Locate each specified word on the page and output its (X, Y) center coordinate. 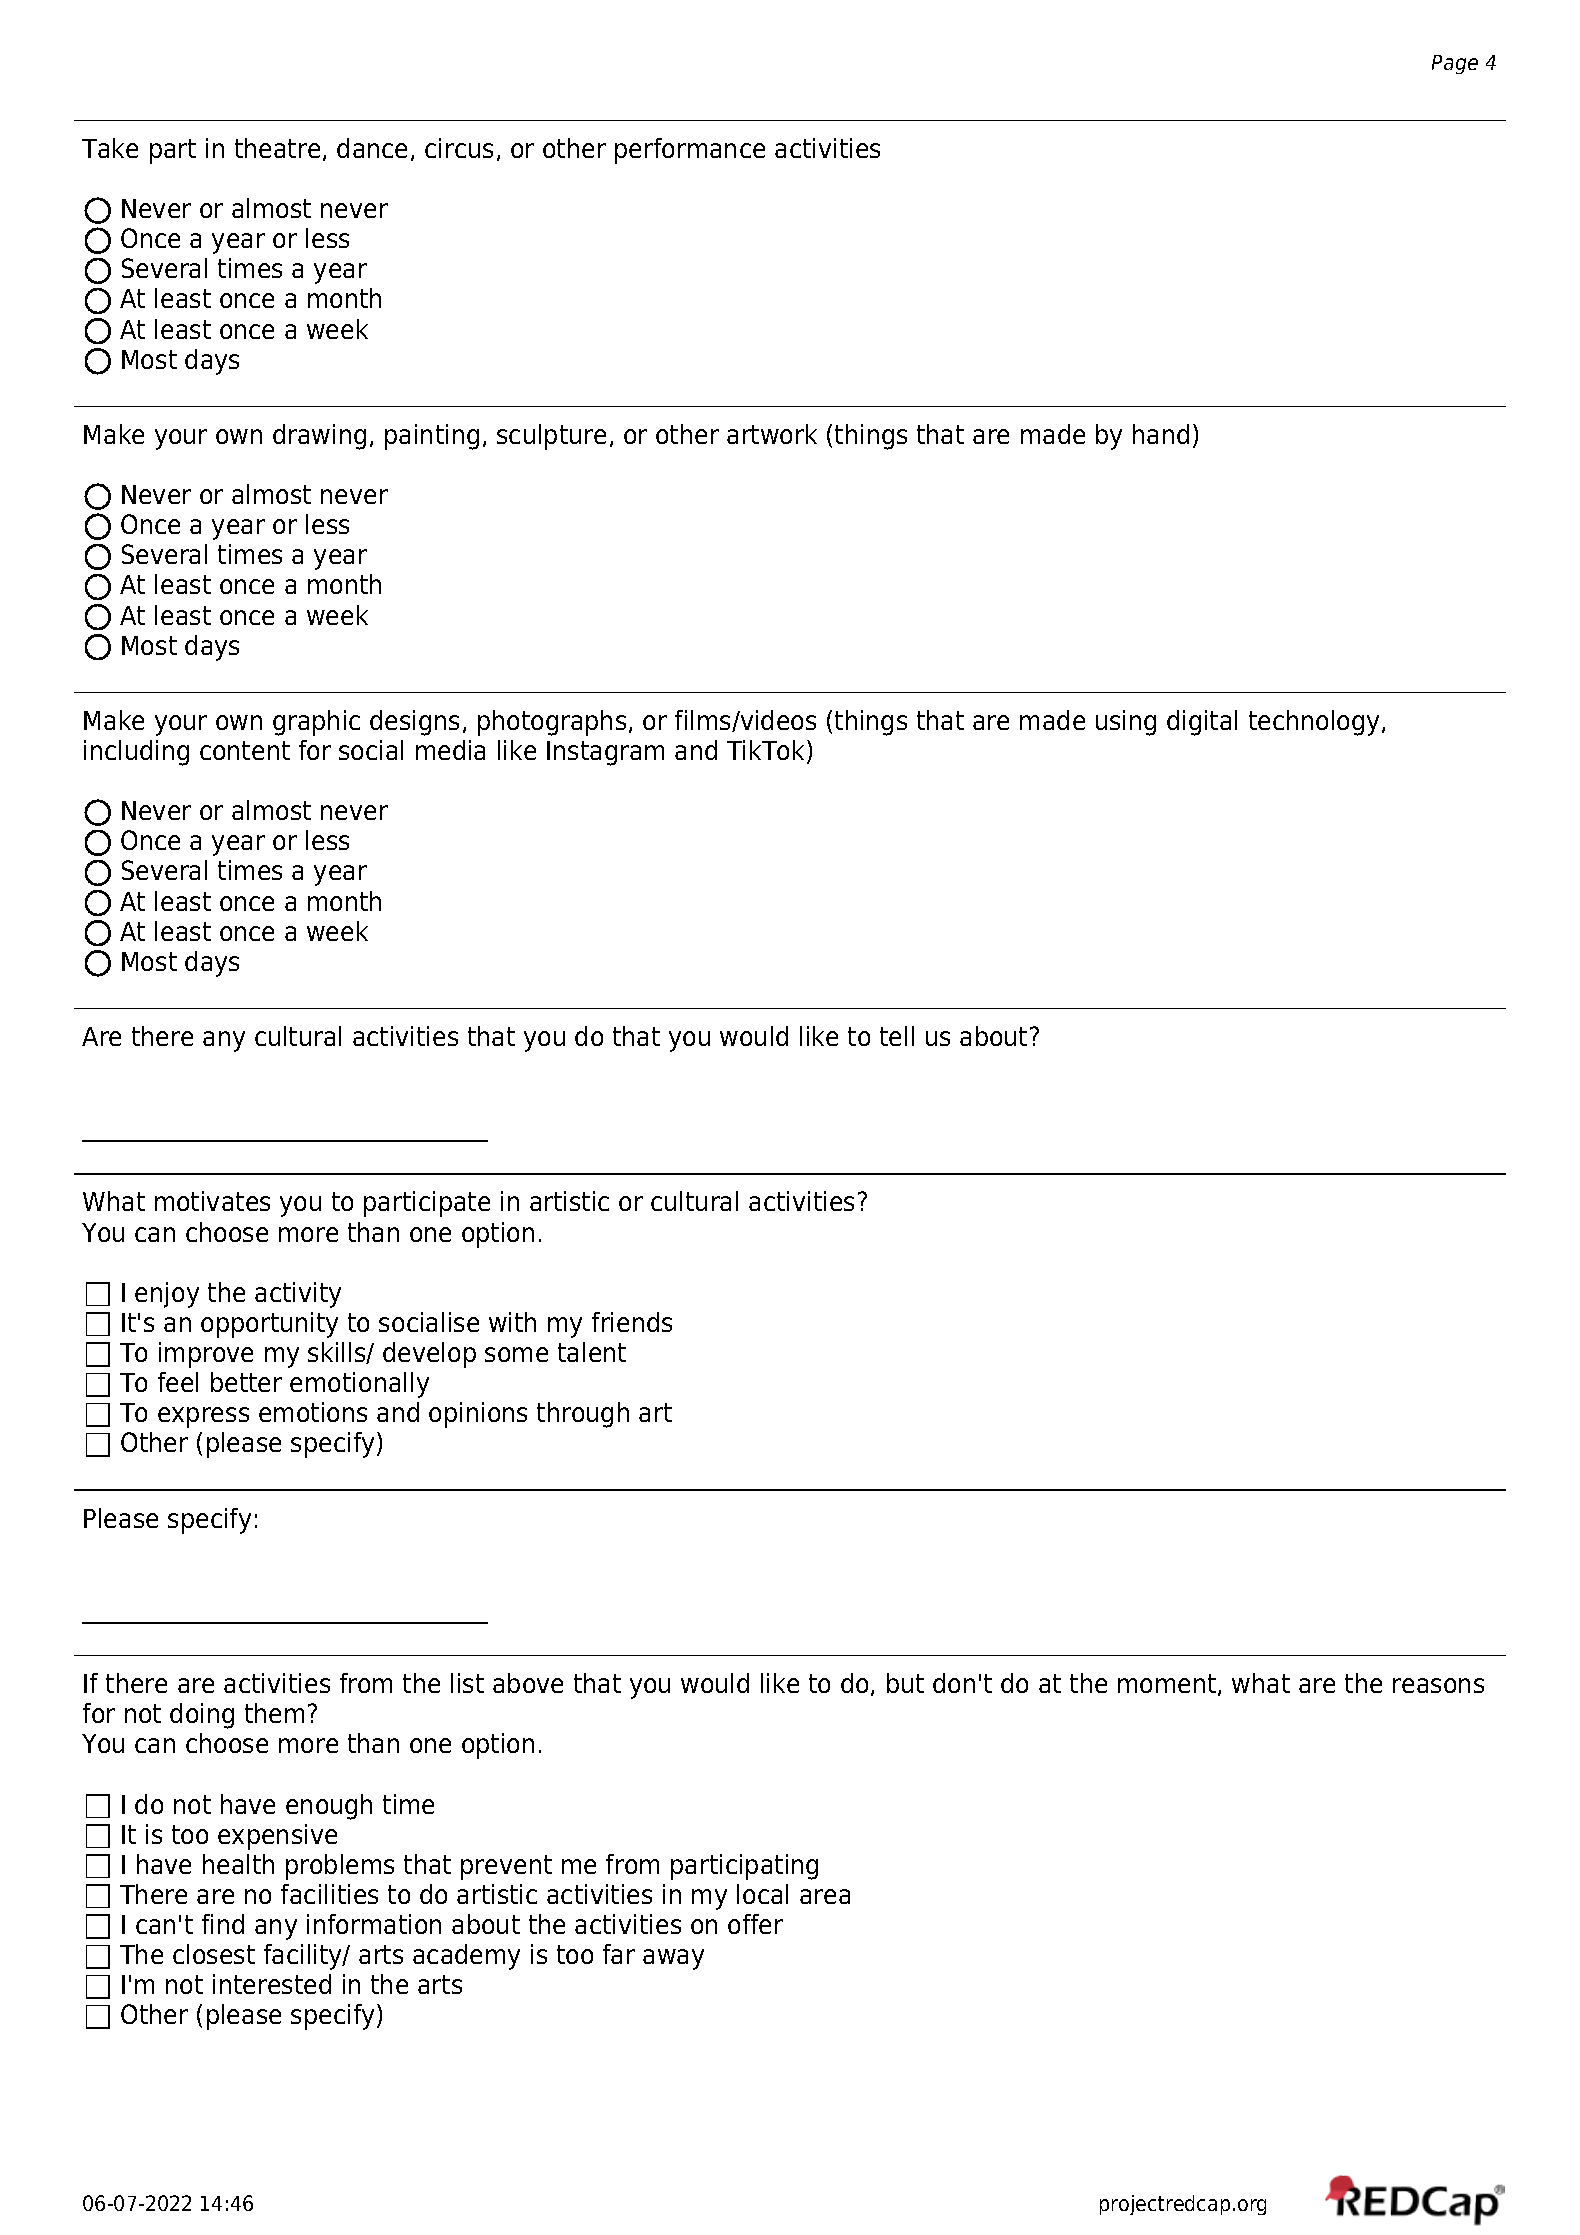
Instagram (605, 753)
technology (1316, 723)
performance (690, 151)
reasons (1438, 1685)
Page (1455, 64)
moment (1168, 1685)
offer (755, 1924)
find (223, 1924)
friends (632, 1322)
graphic (316, 723)
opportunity (269, 1325)
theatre (277, 148)
